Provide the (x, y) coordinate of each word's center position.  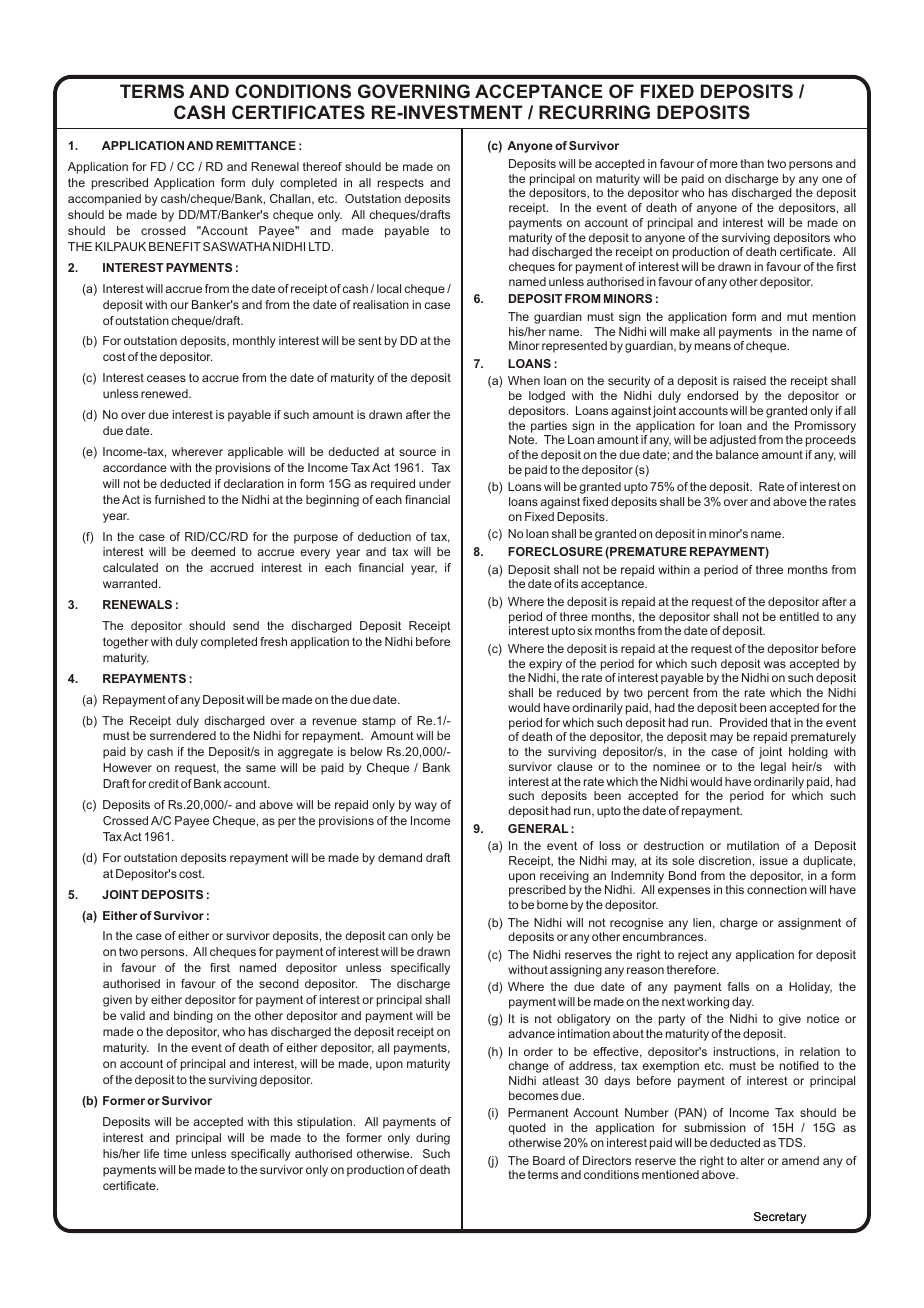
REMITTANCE (256, 145)
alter (752, 1160)
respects (401, 184)
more (724, 164)
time (175, 1153)
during (433, 1139)
